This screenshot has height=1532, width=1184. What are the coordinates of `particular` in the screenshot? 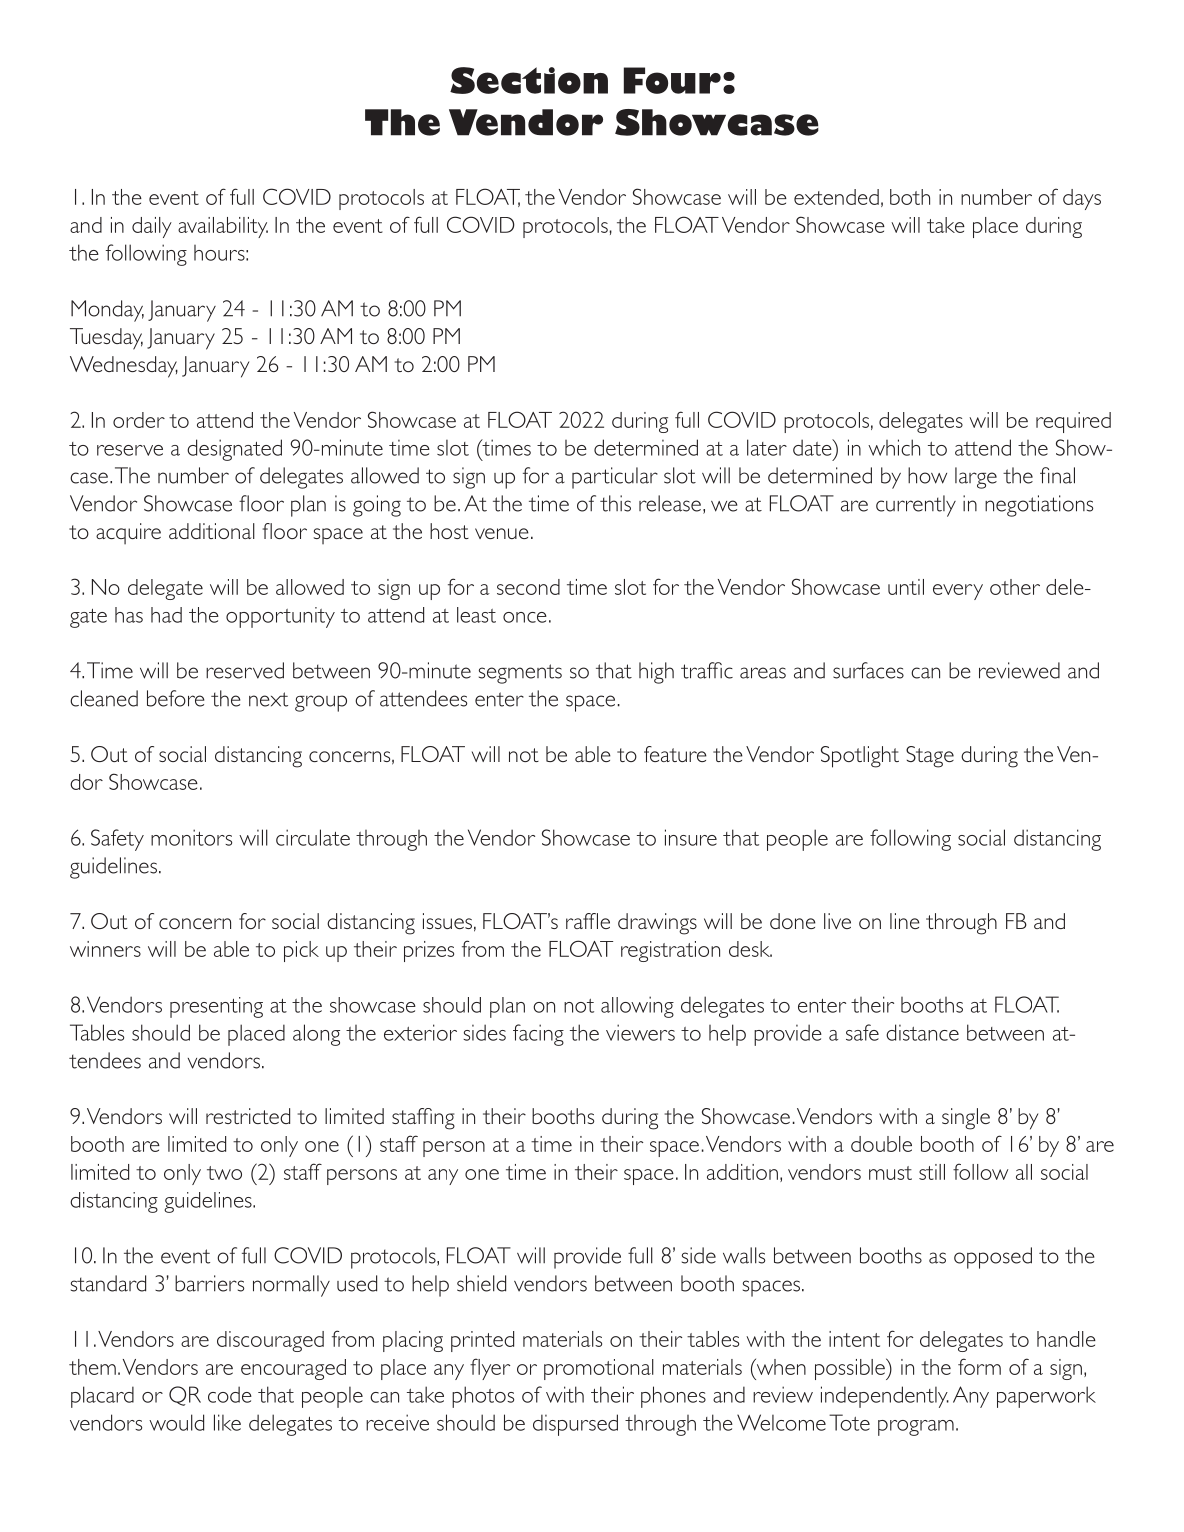 It's located at (615, 478).
